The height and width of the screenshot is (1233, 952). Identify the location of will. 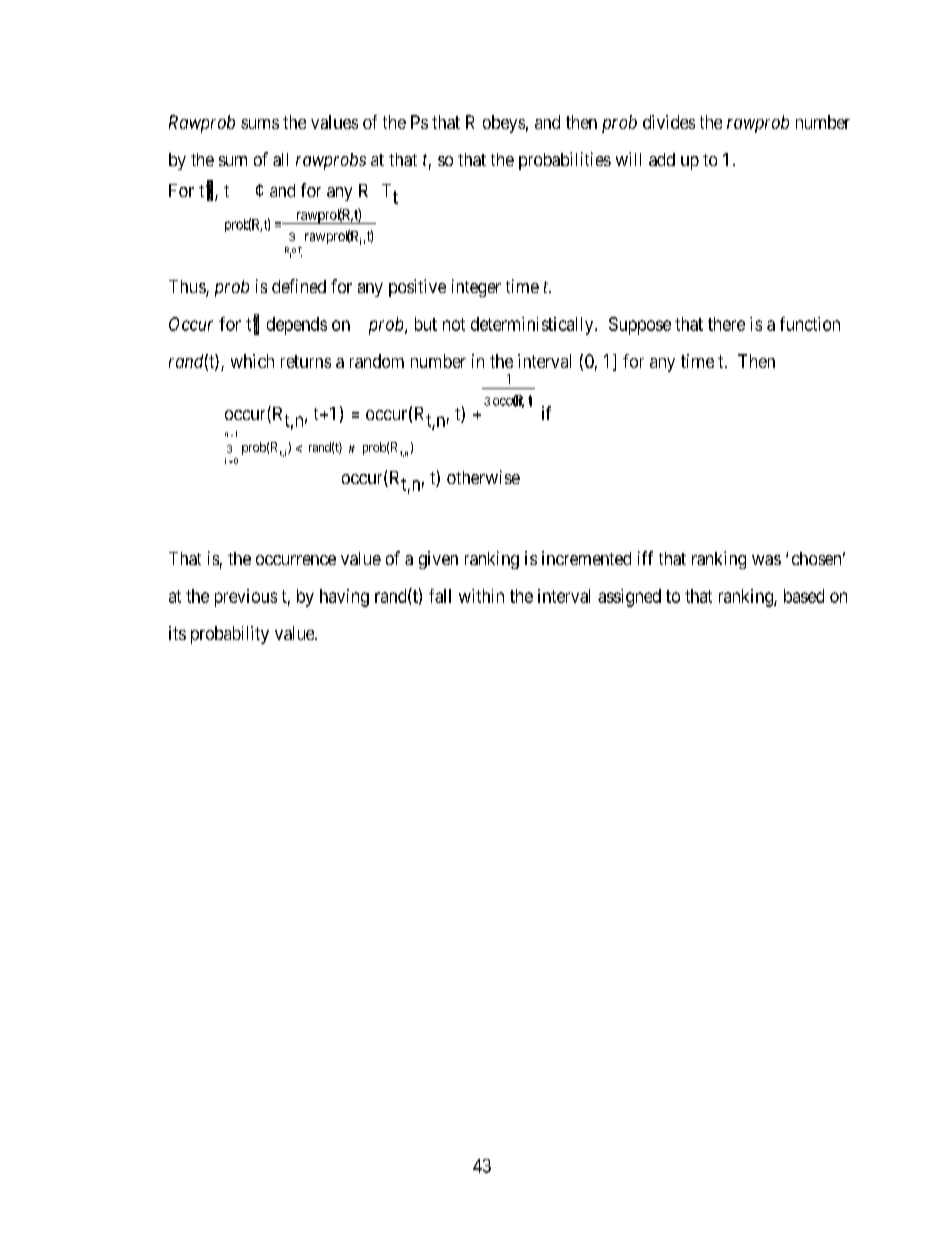
(628, 159).
